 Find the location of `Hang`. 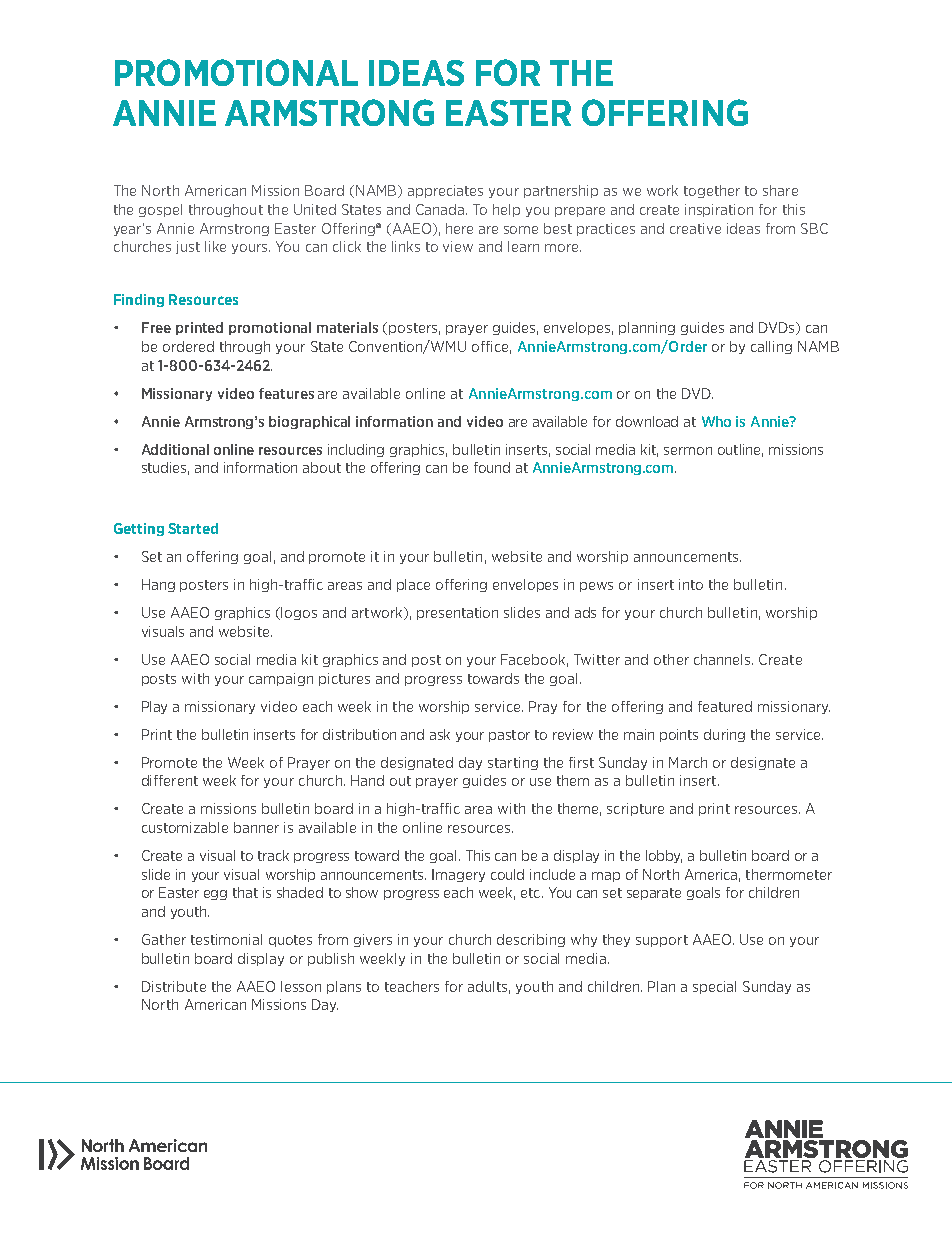

Hang is located at coordinates (158, 585).
